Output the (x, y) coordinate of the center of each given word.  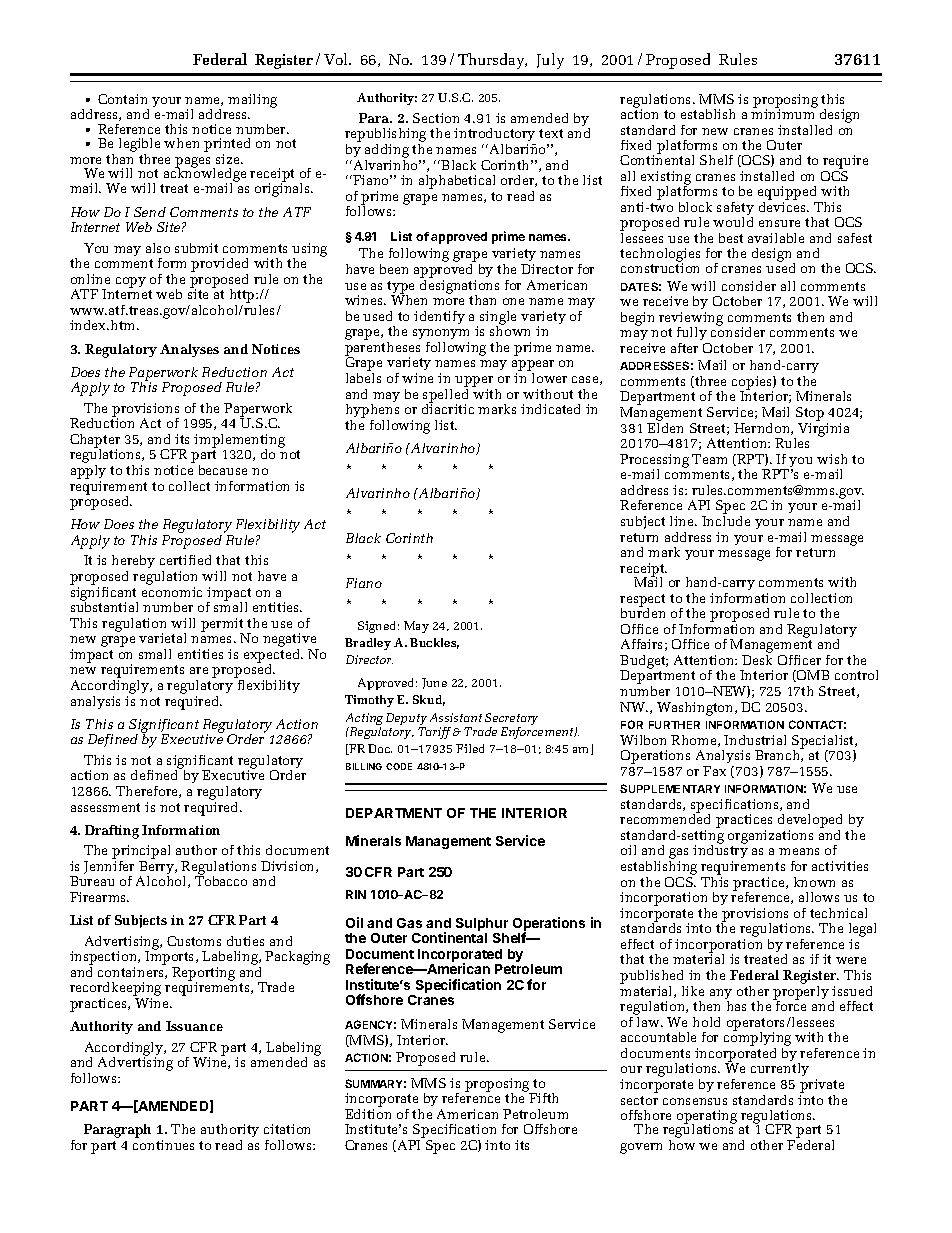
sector (639, 1100)
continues (163, 1145)
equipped (789, 194)
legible (139, 145)
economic (172, 592)
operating (707, 1118)
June (434, 683)
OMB (812, 676)
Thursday (492, 61)
